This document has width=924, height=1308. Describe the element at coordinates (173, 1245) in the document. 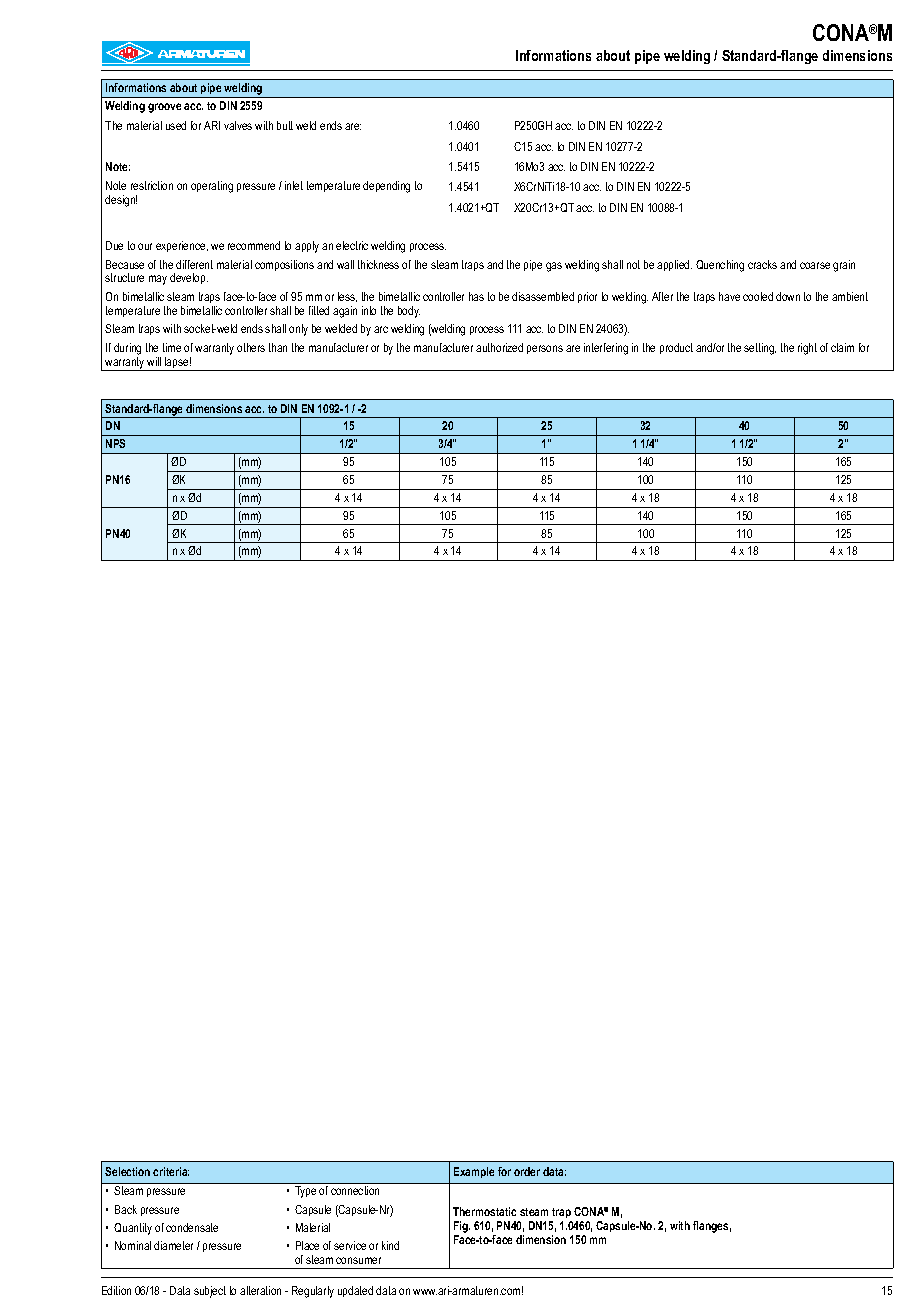

I see `diameter` at that location.
